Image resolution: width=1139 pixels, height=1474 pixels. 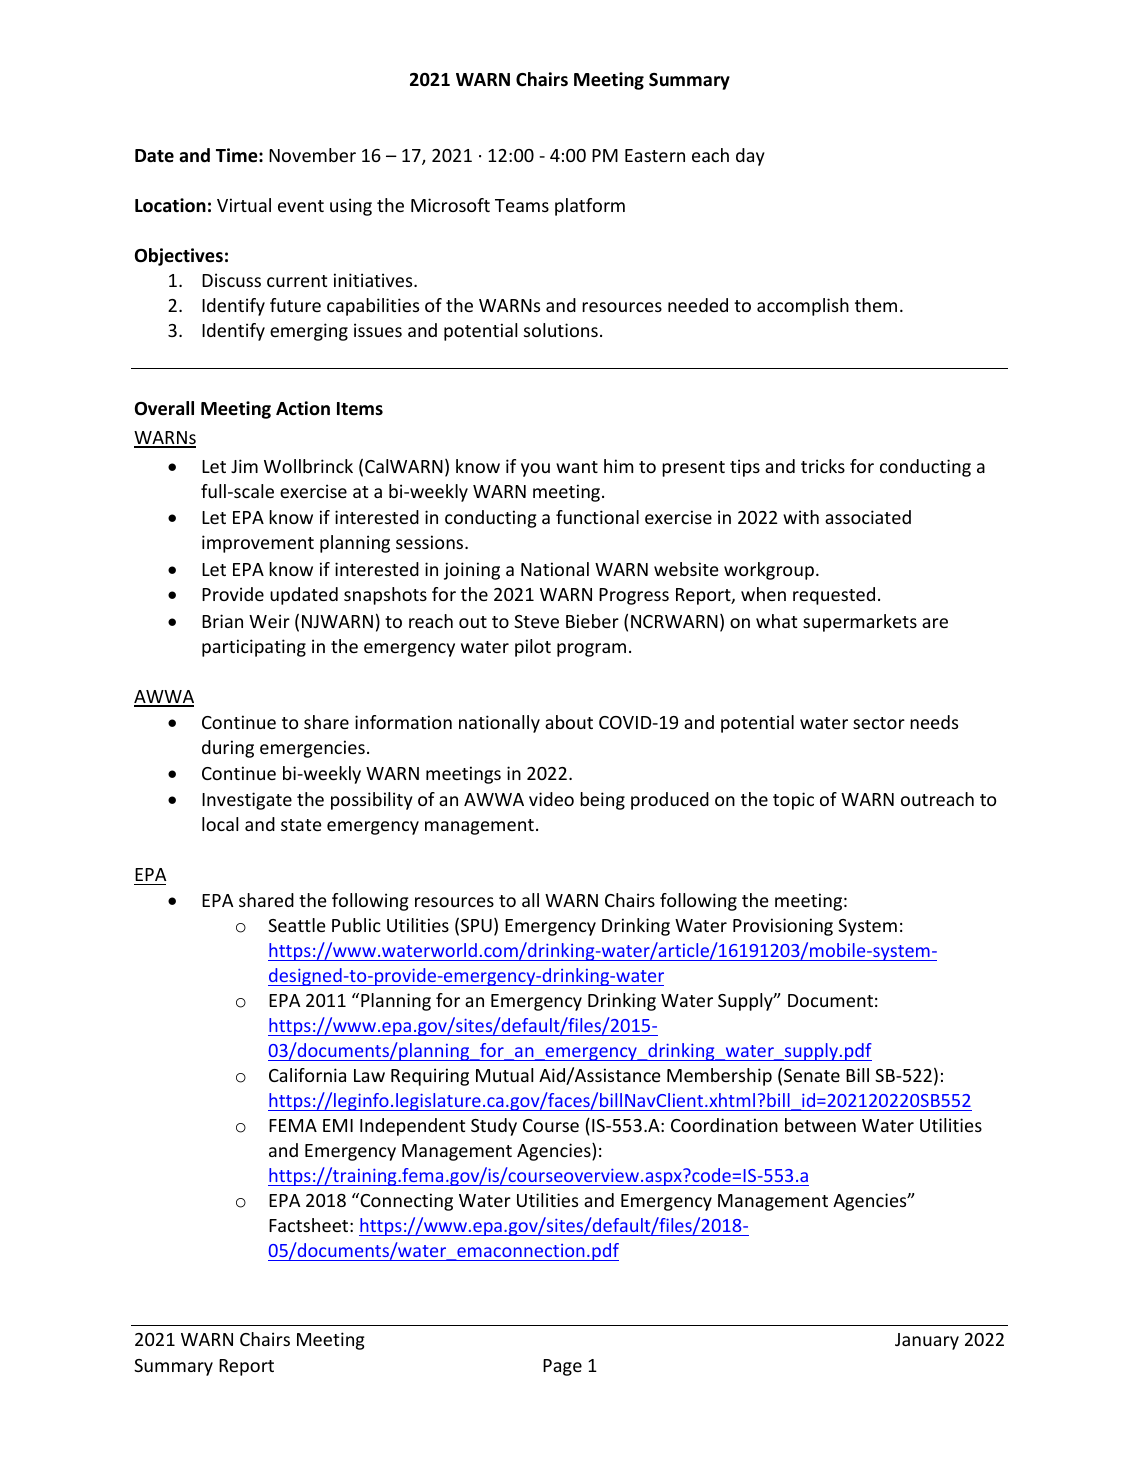 I want to click on day, so click(x=750, y=157).
